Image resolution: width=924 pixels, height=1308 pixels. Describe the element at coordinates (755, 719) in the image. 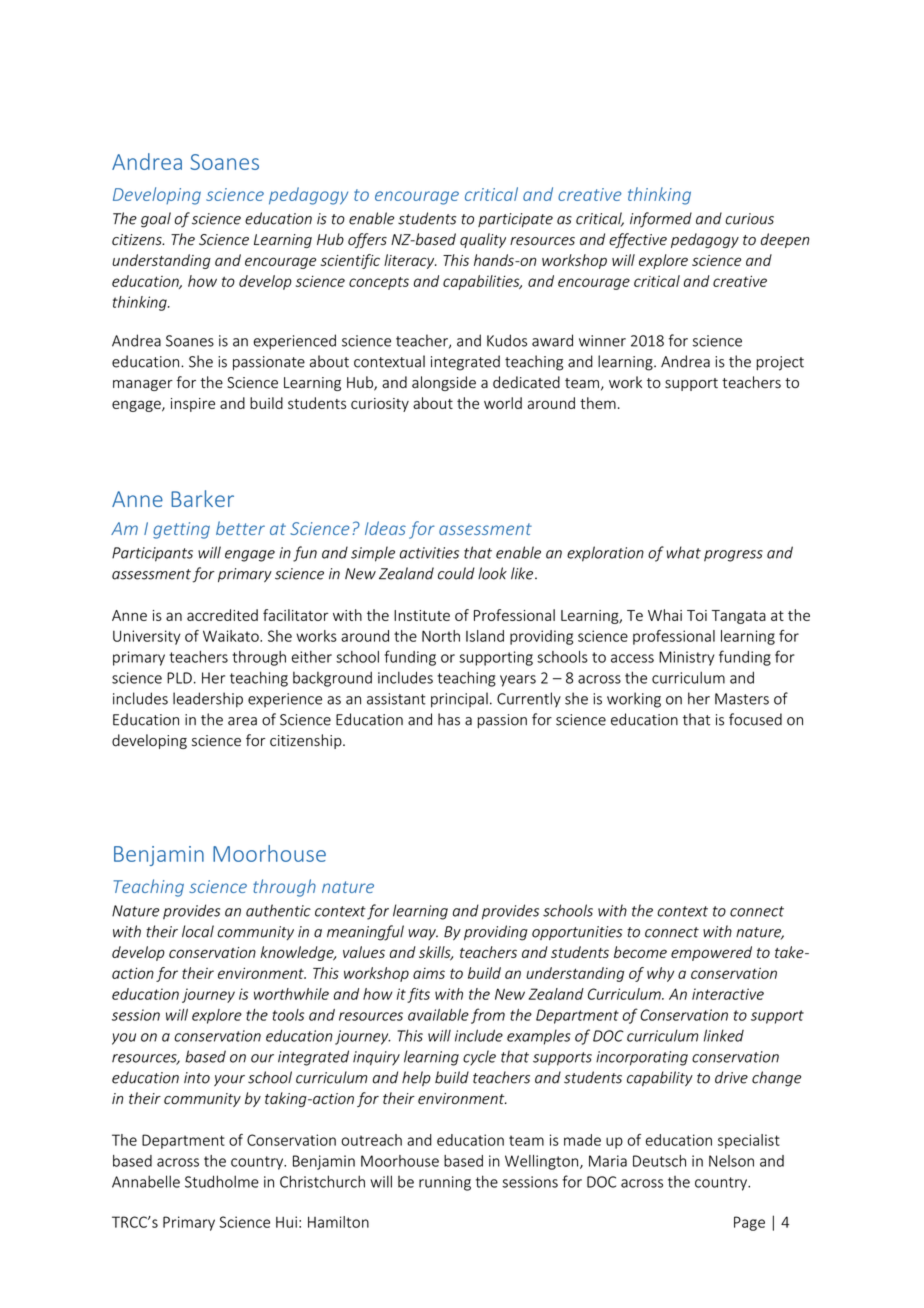

I see `focused` at that location.
